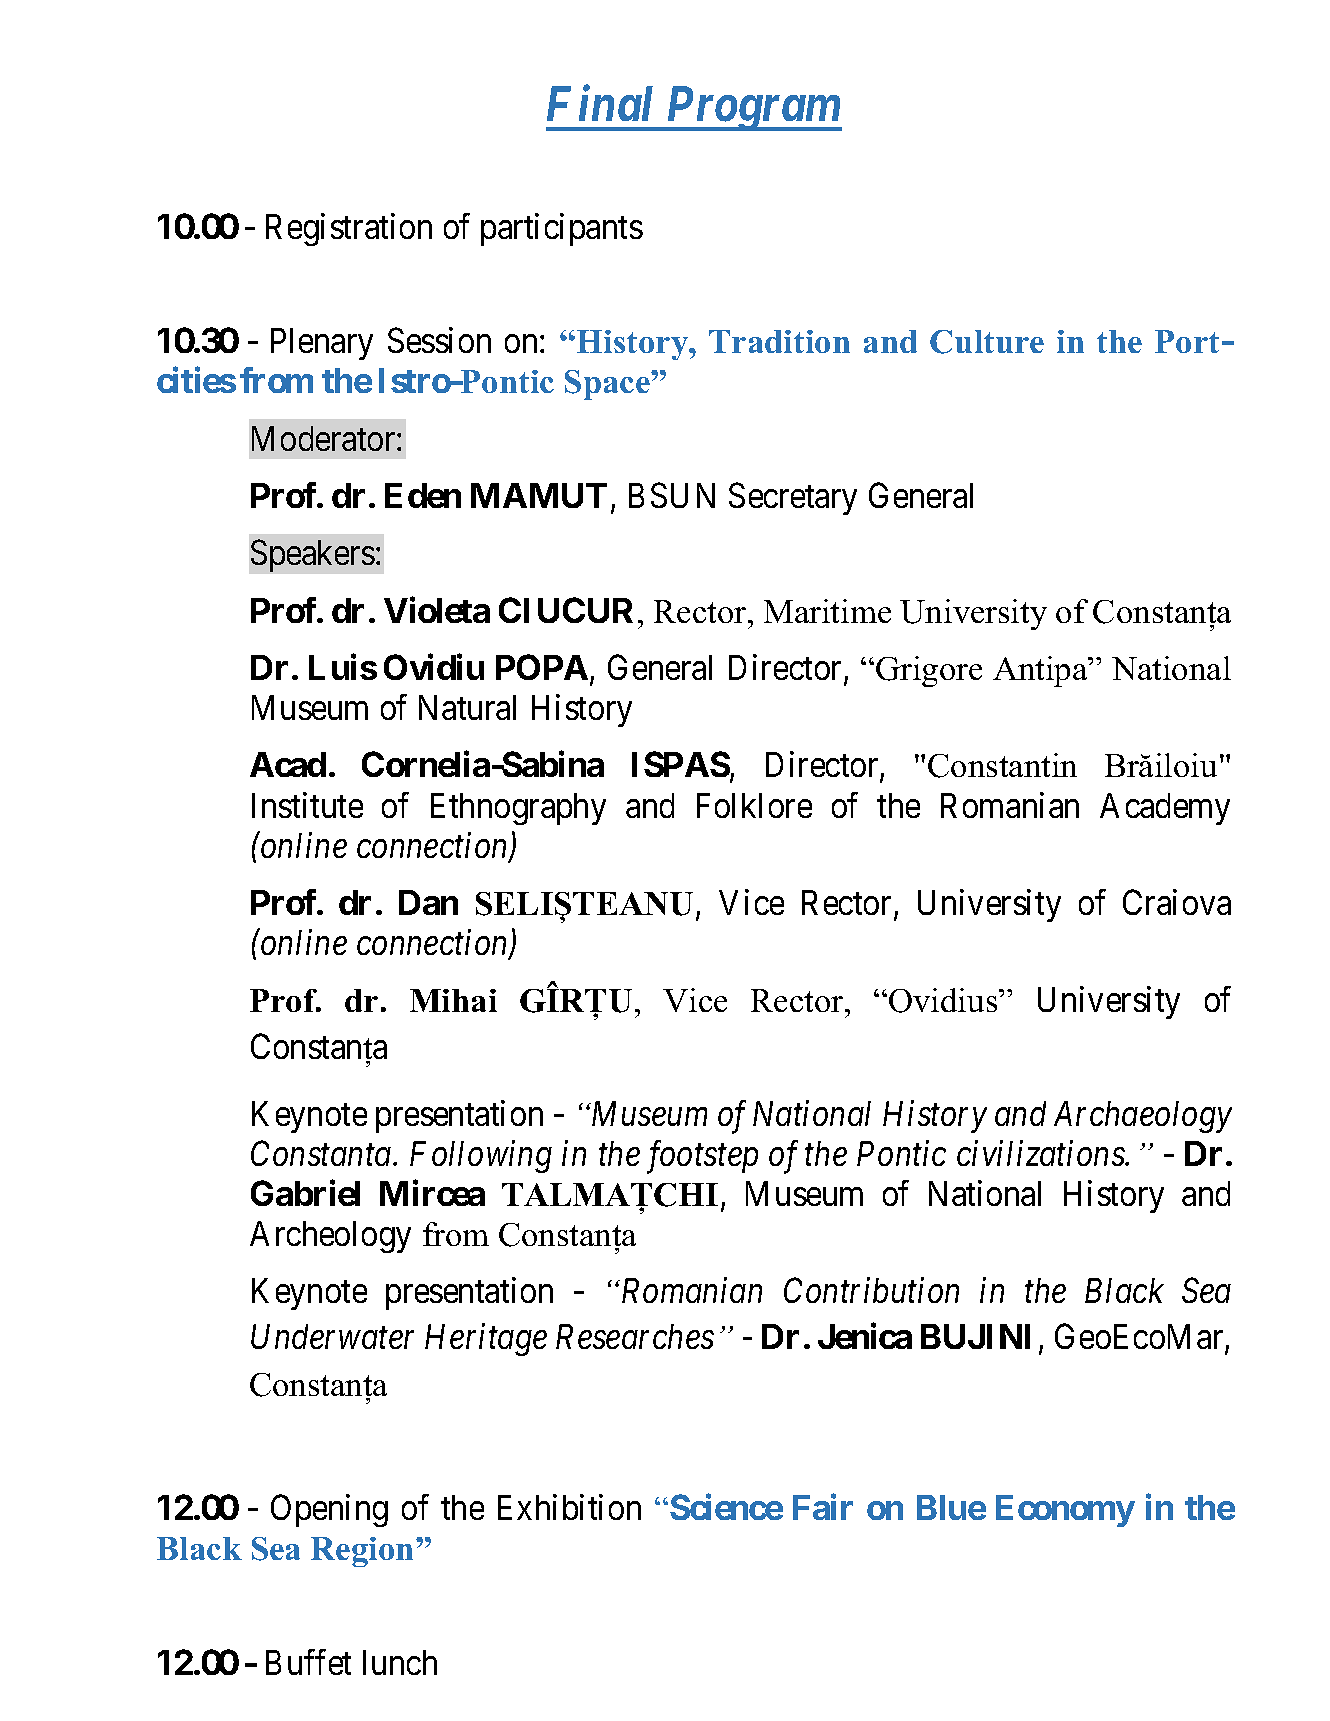 This document has height=1721, width=1330. What do you see at coordinates (753, 109) in the document?
I see `Program` at bounding box center [753, 109].
